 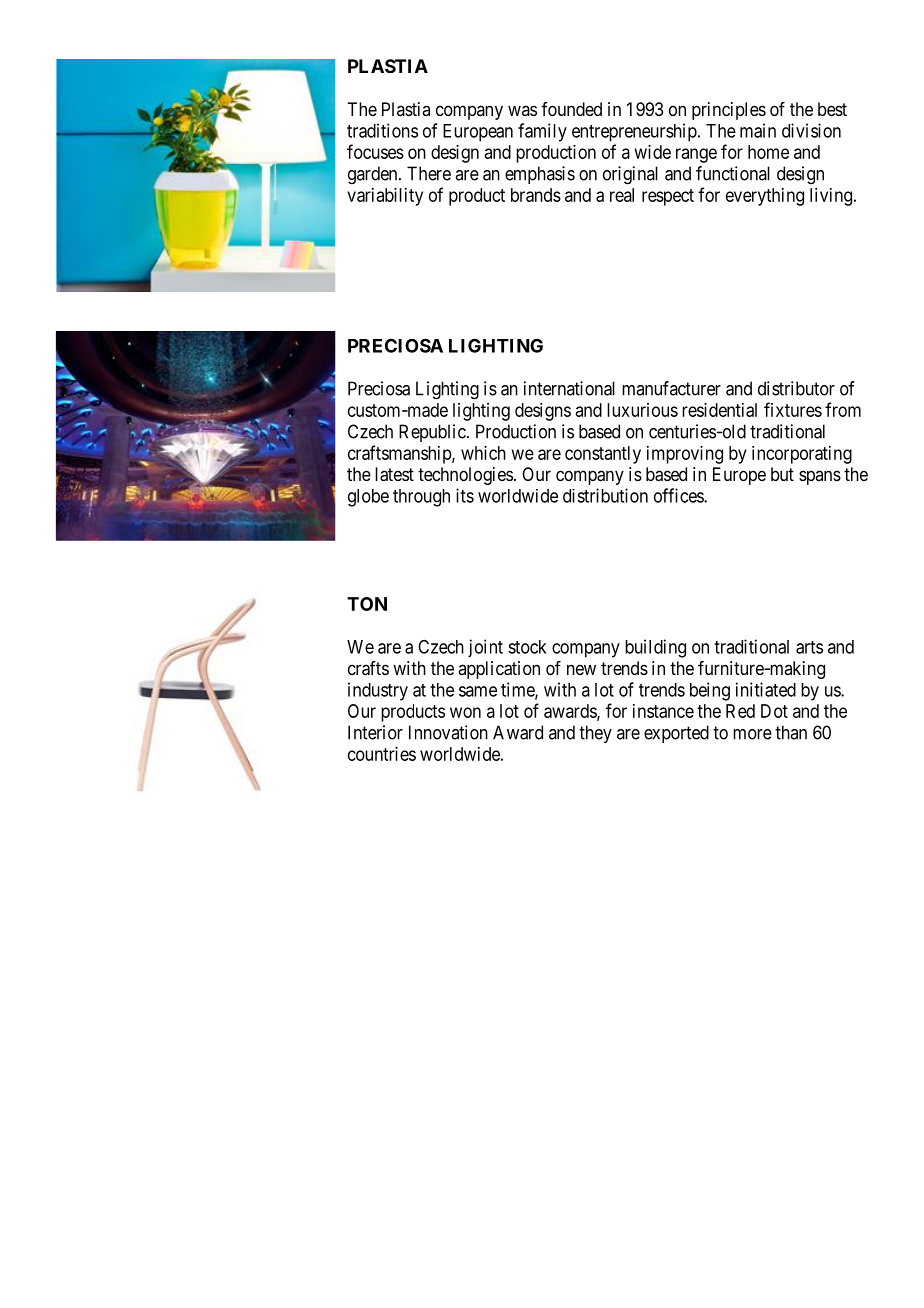 What do you see at coordinates (793, 409) in the page?
I see `fixtures` at bounding box center [793, 409].
